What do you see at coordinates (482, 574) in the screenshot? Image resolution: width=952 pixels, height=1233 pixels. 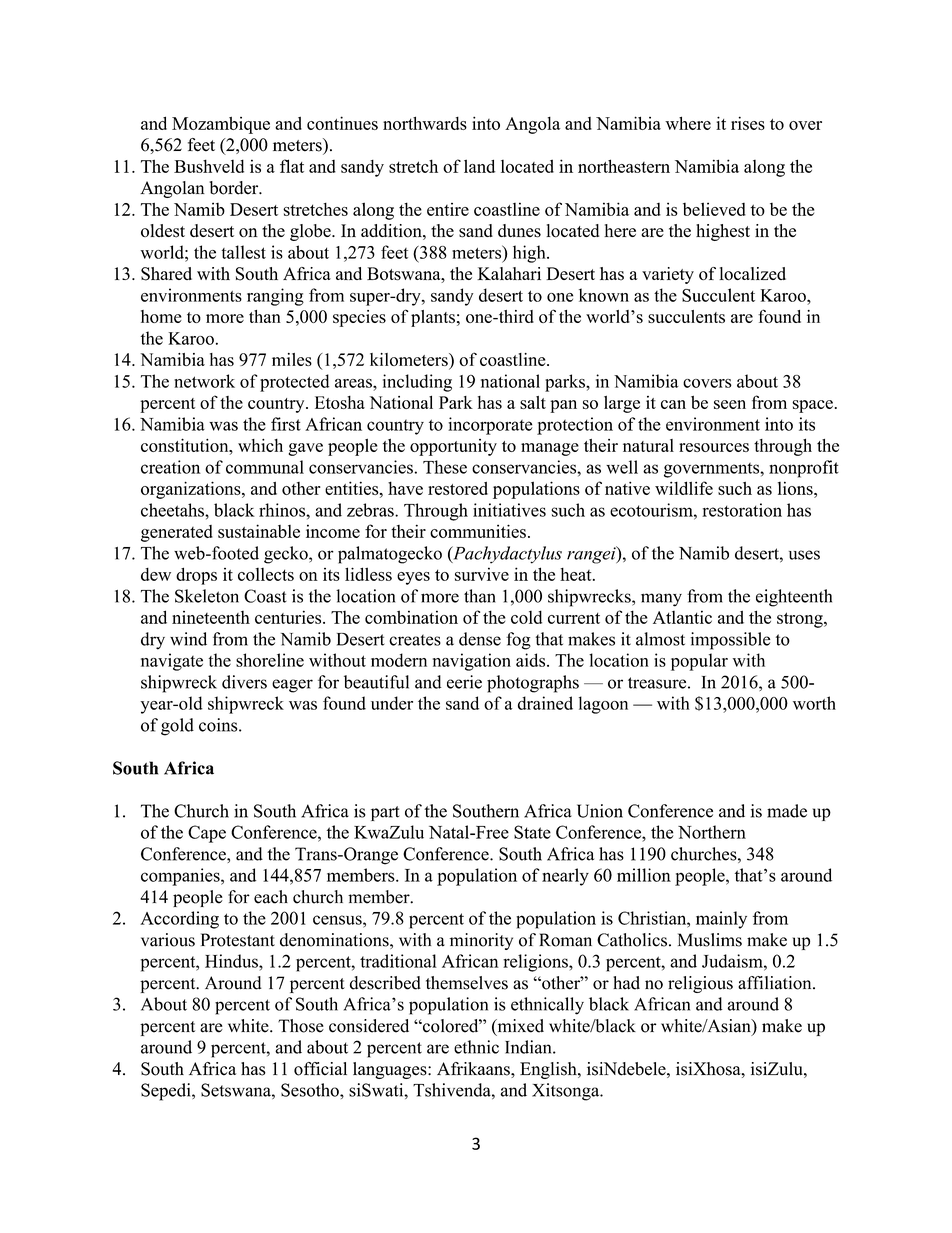 I see `survive` at bounding box center [482, 574].
